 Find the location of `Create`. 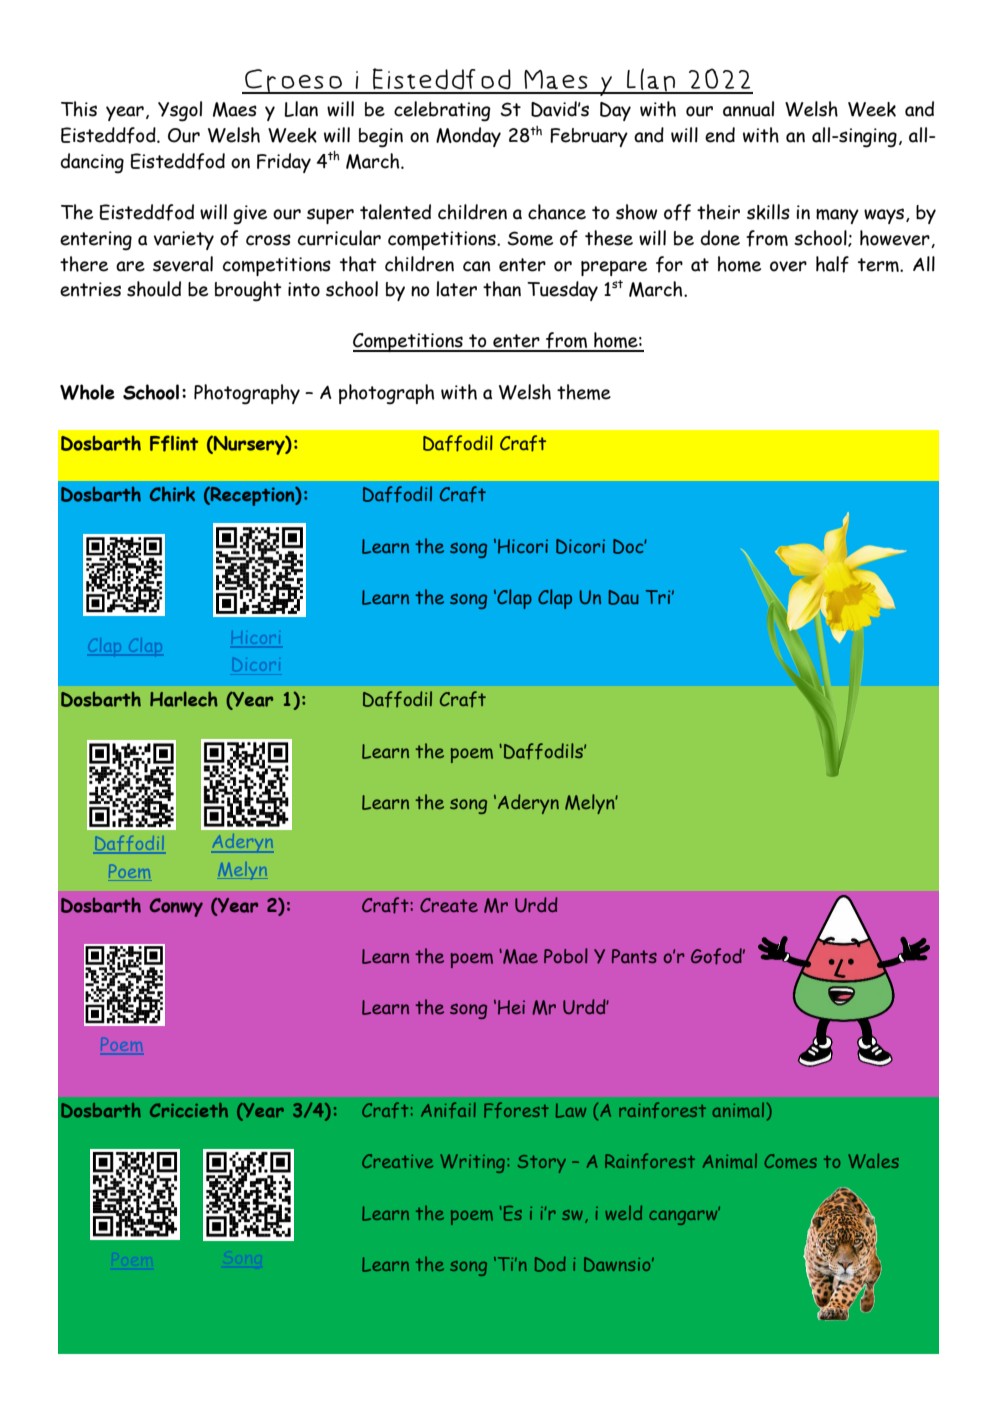

Create is located at coordinates (449, 905).
